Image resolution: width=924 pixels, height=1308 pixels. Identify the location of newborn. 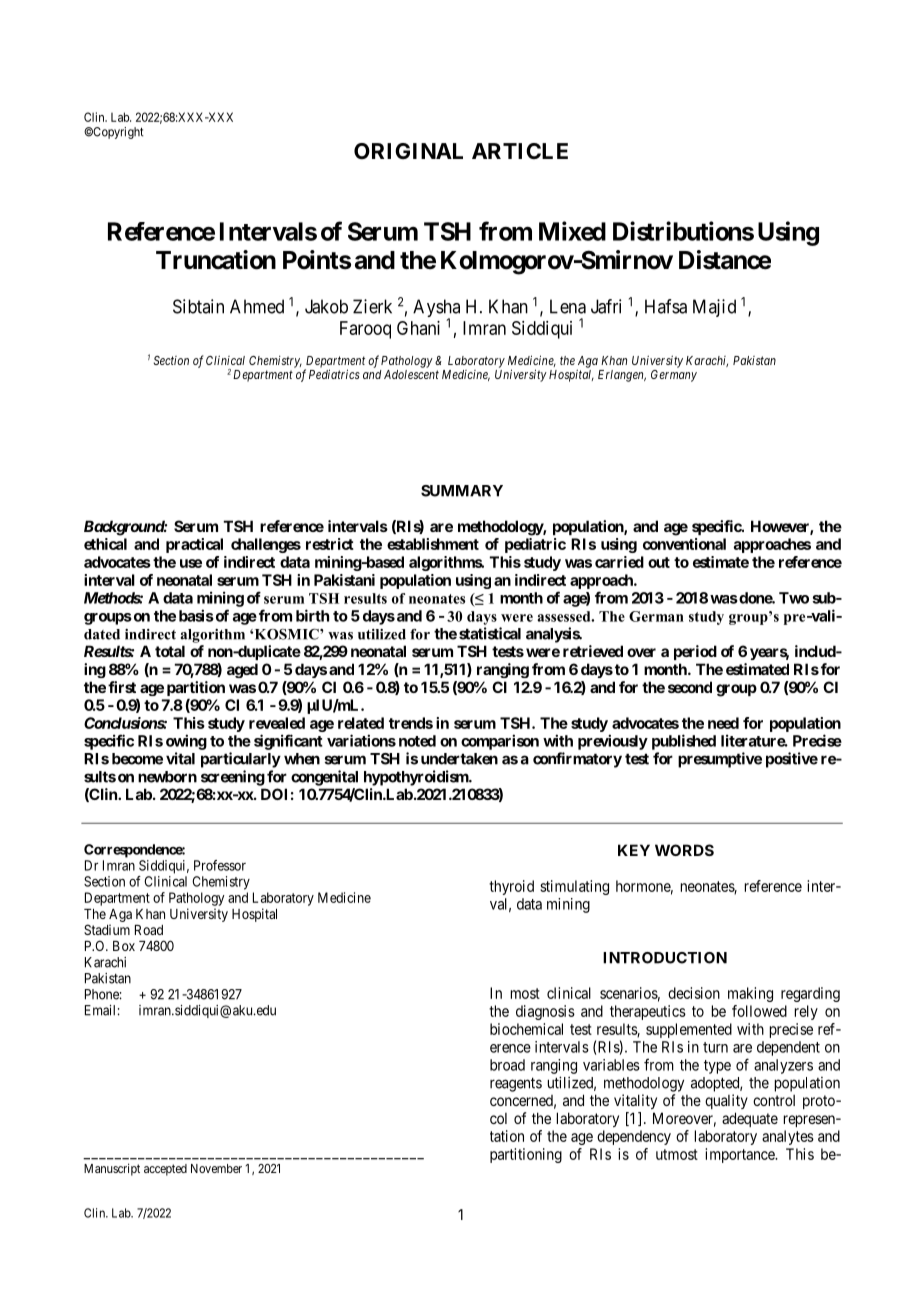
(167, 777).
